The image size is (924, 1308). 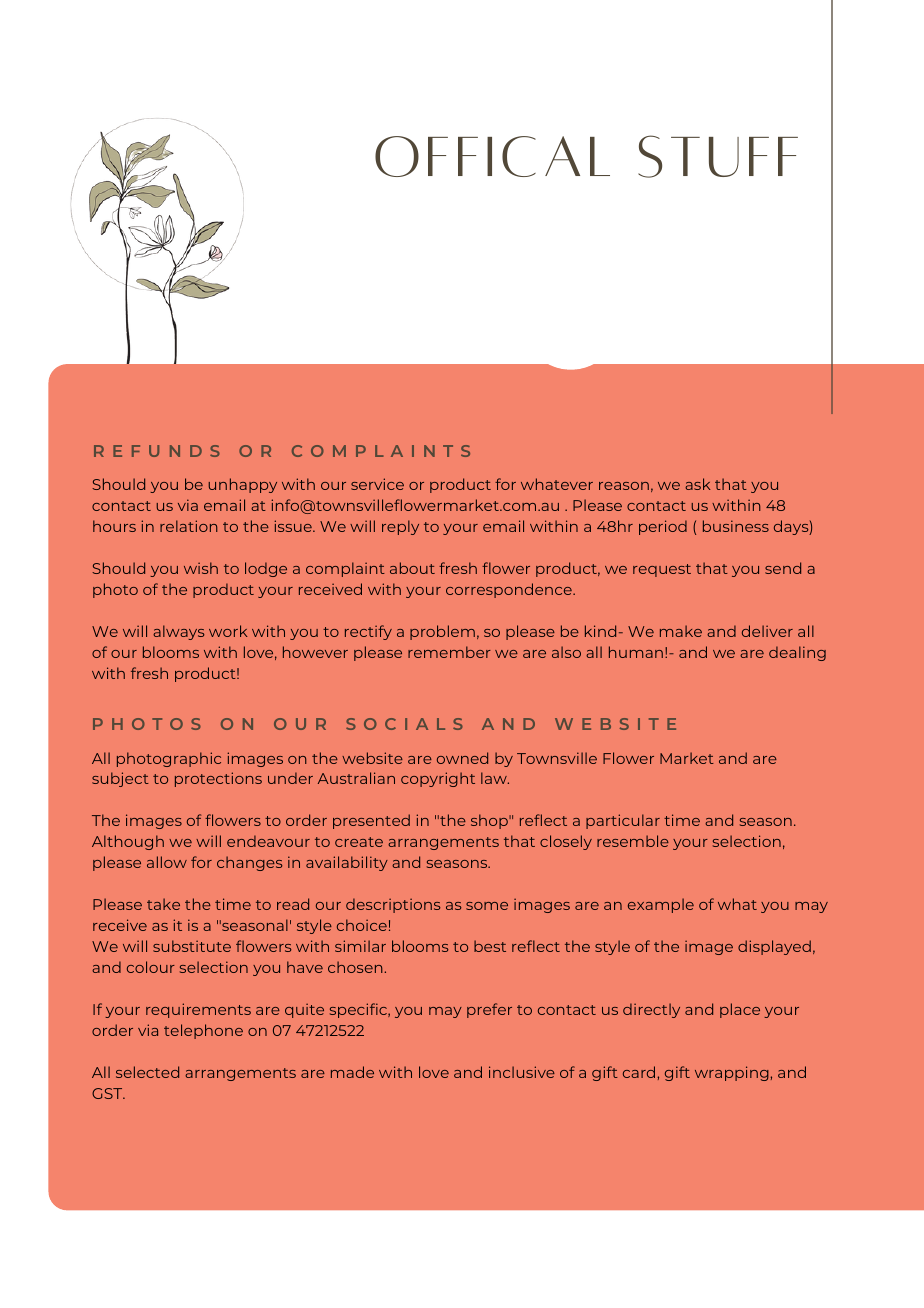 I want to click on reason, so click(x=624, y=486).
